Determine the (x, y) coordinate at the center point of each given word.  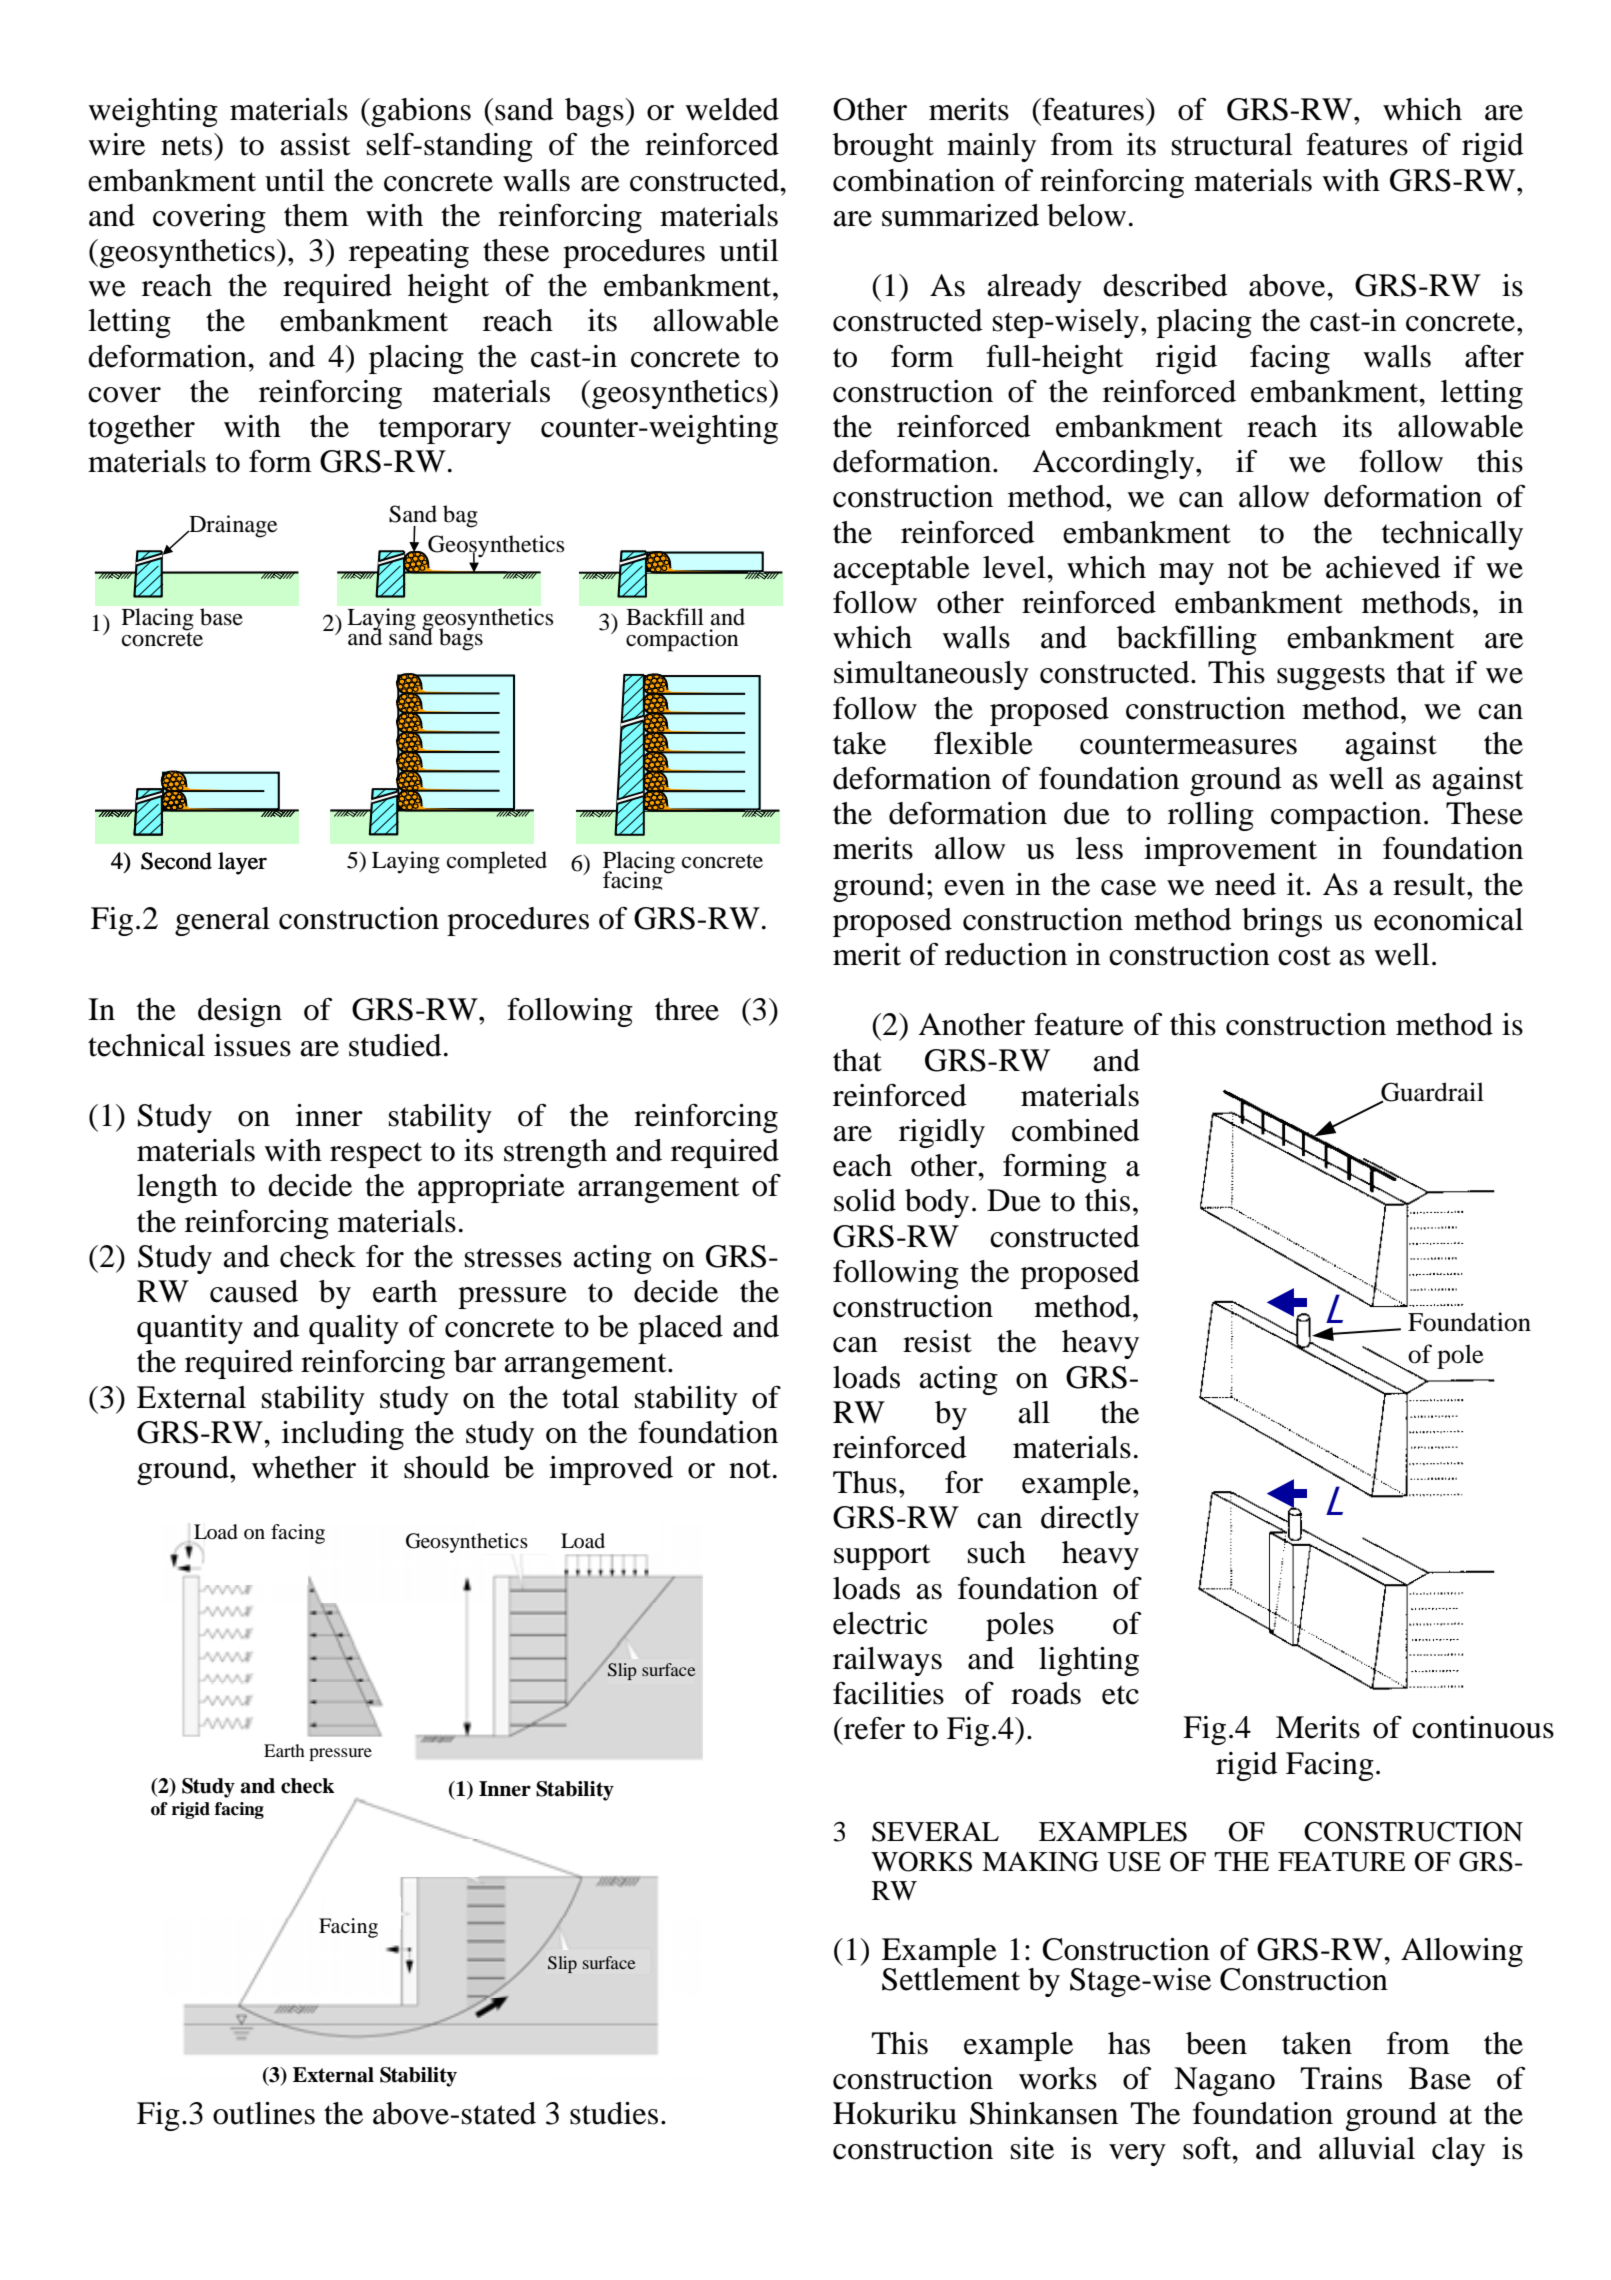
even (974, 888)
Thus (865, 1482)
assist (315, 144)
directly (1090, 1520)
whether (304, 1467)
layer (242, 863)
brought (883, 147)
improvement (1230, 851)
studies (614, 2113)
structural (1232, 144)
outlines (264, 2113)
